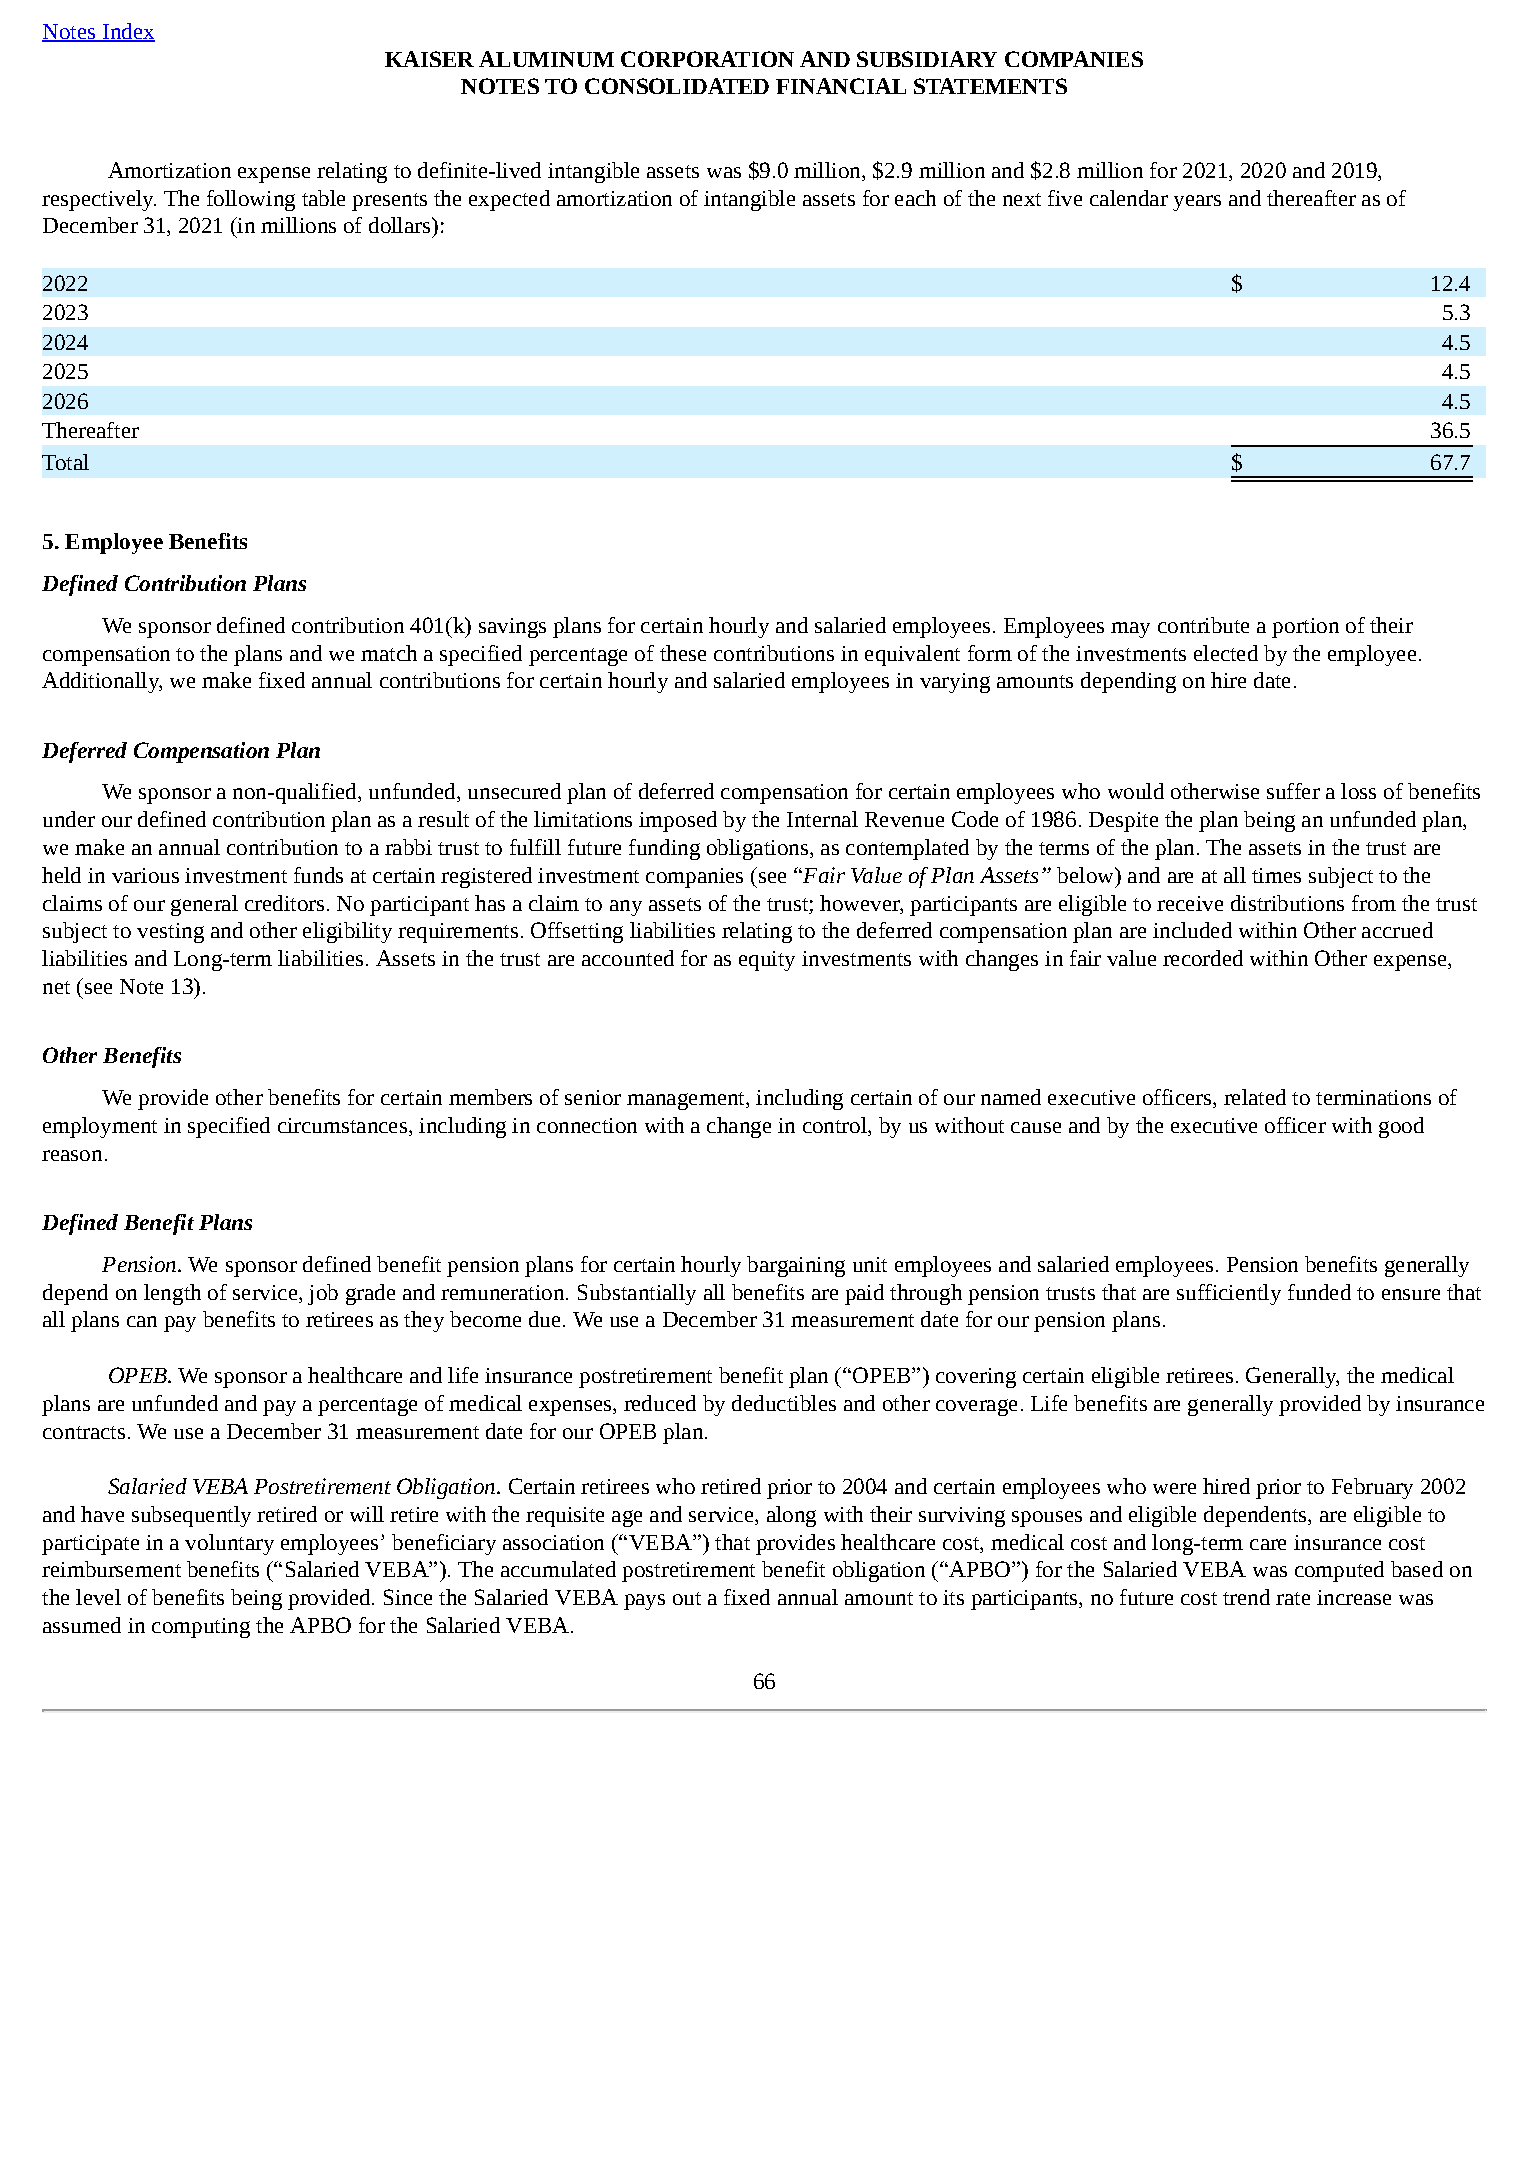 This page has width=1530, height=2166. What do you see at coordinates (1197, 203) in the page?
I see `years` at bounding box center [1197, 203].
